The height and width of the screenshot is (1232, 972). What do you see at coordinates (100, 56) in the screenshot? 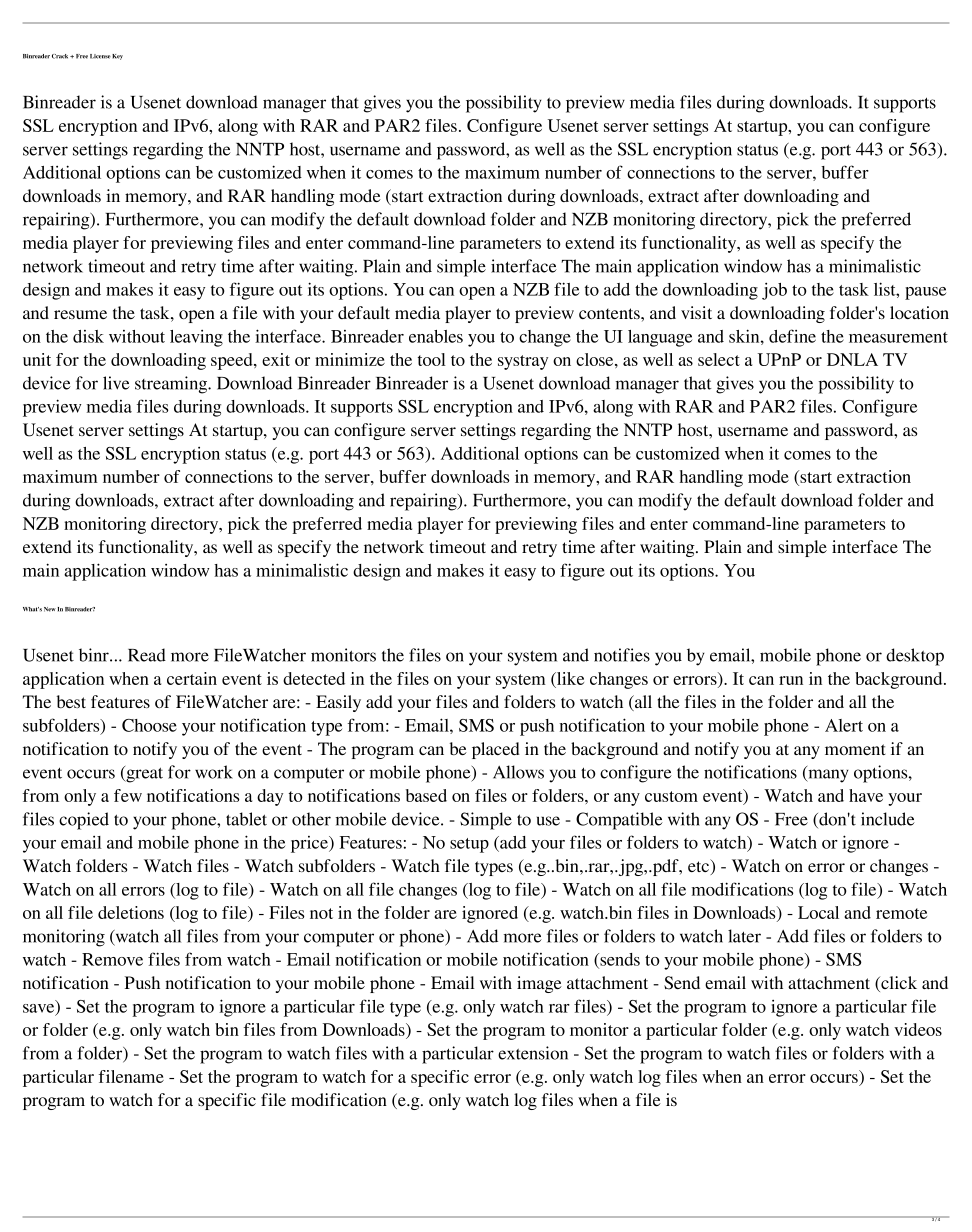
I see `License` at bounding box center [100, 56].
